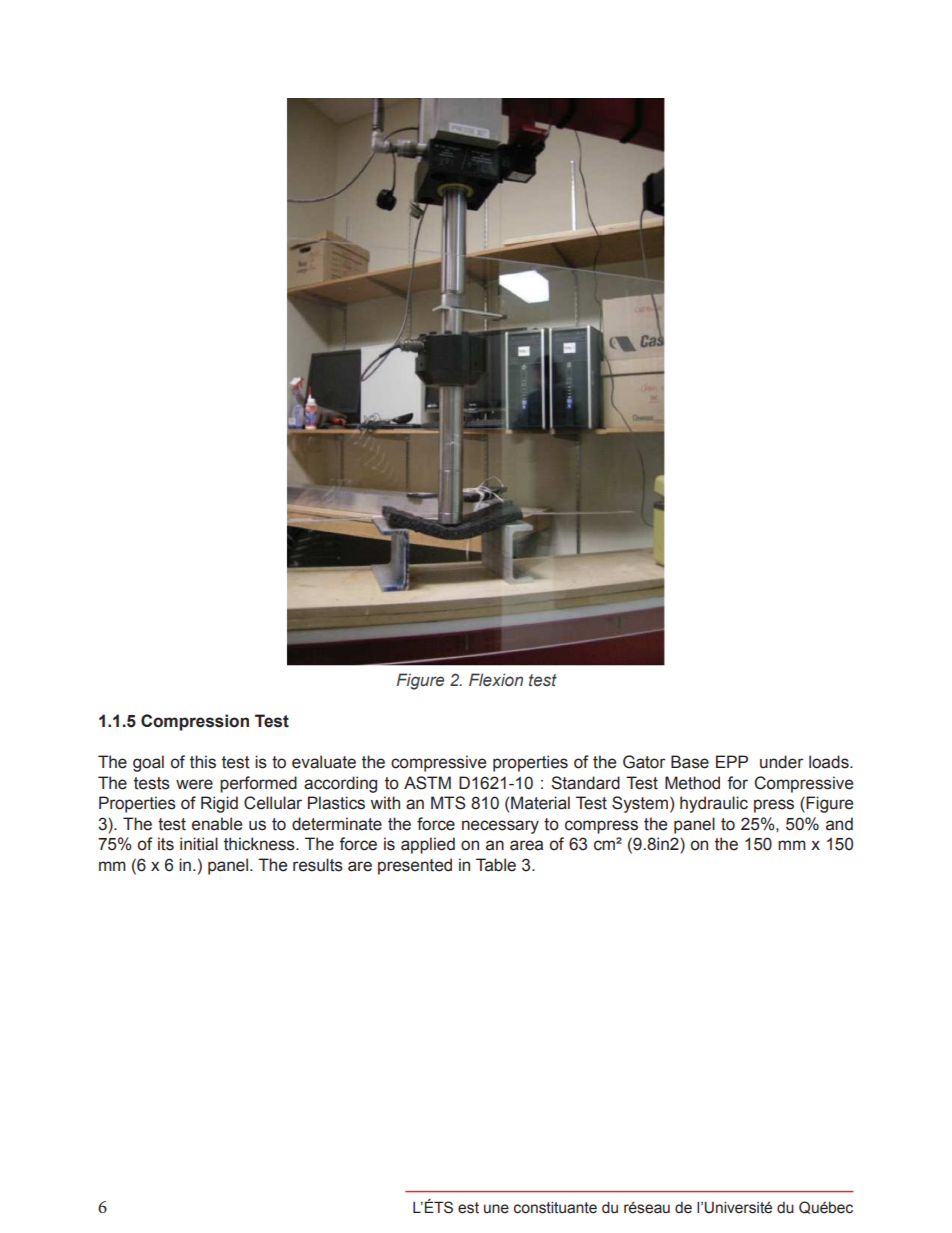 This page has height=1233, width=952. What do you see at coordinates (428, 845) in the page?
I see `applied` at bounding box center [428, 845].
